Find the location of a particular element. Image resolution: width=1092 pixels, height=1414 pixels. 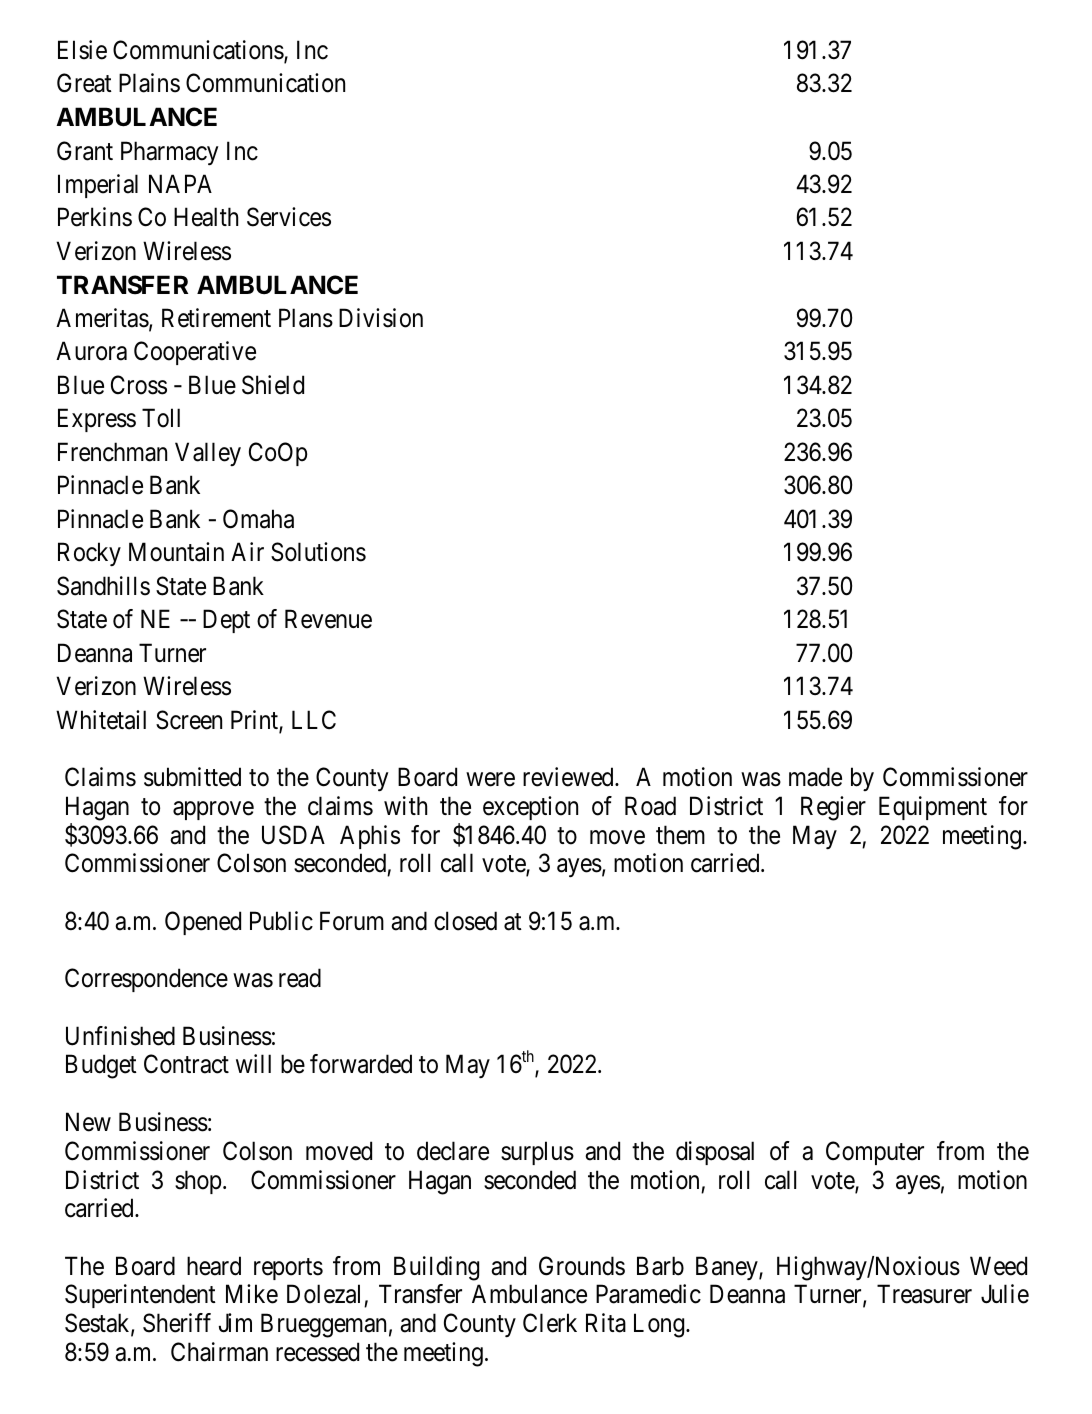

Clerk is located at coordinates (550, 1323).
